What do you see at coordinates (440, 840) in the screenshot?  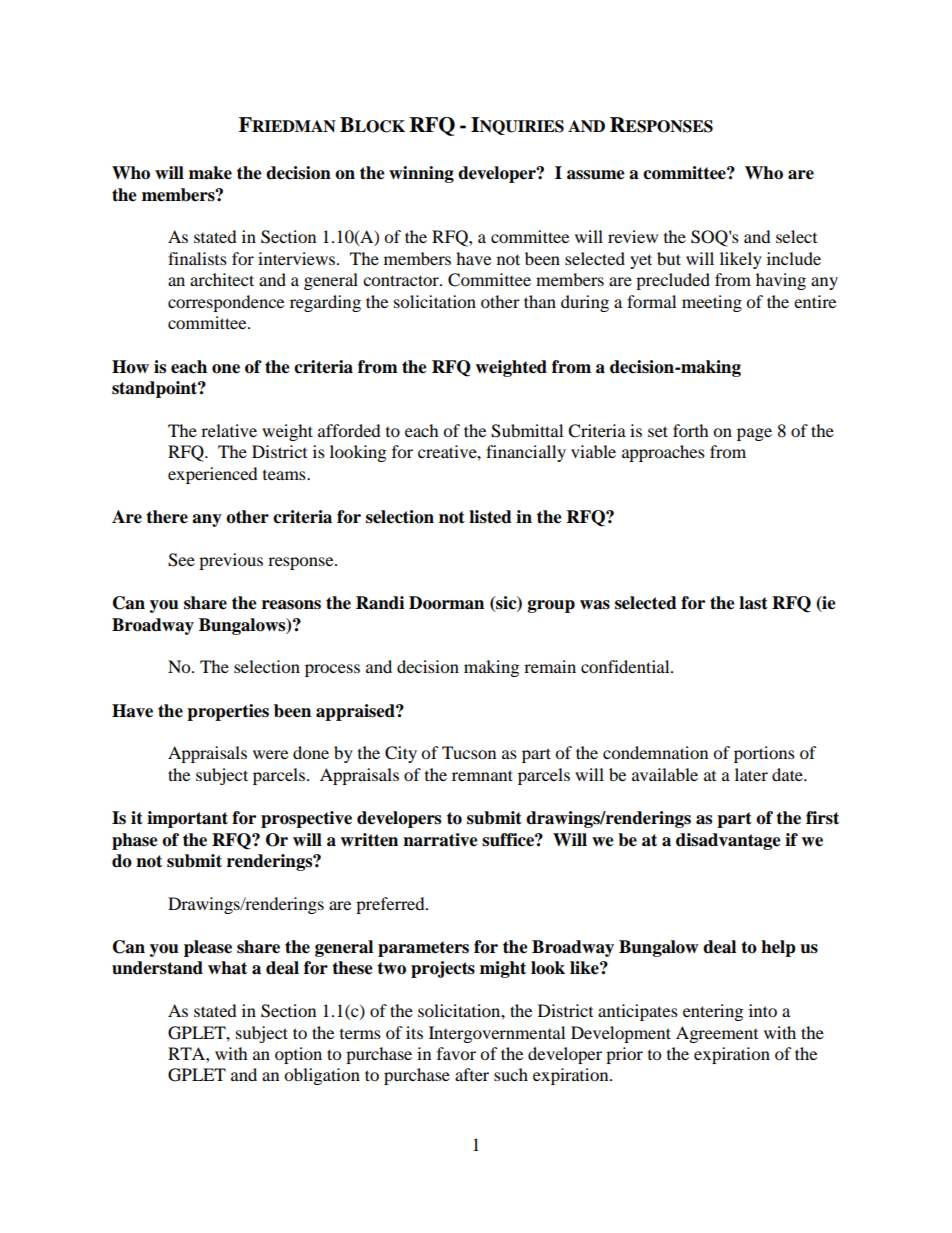 I see `narrative` at bounding box center [440, 840].
